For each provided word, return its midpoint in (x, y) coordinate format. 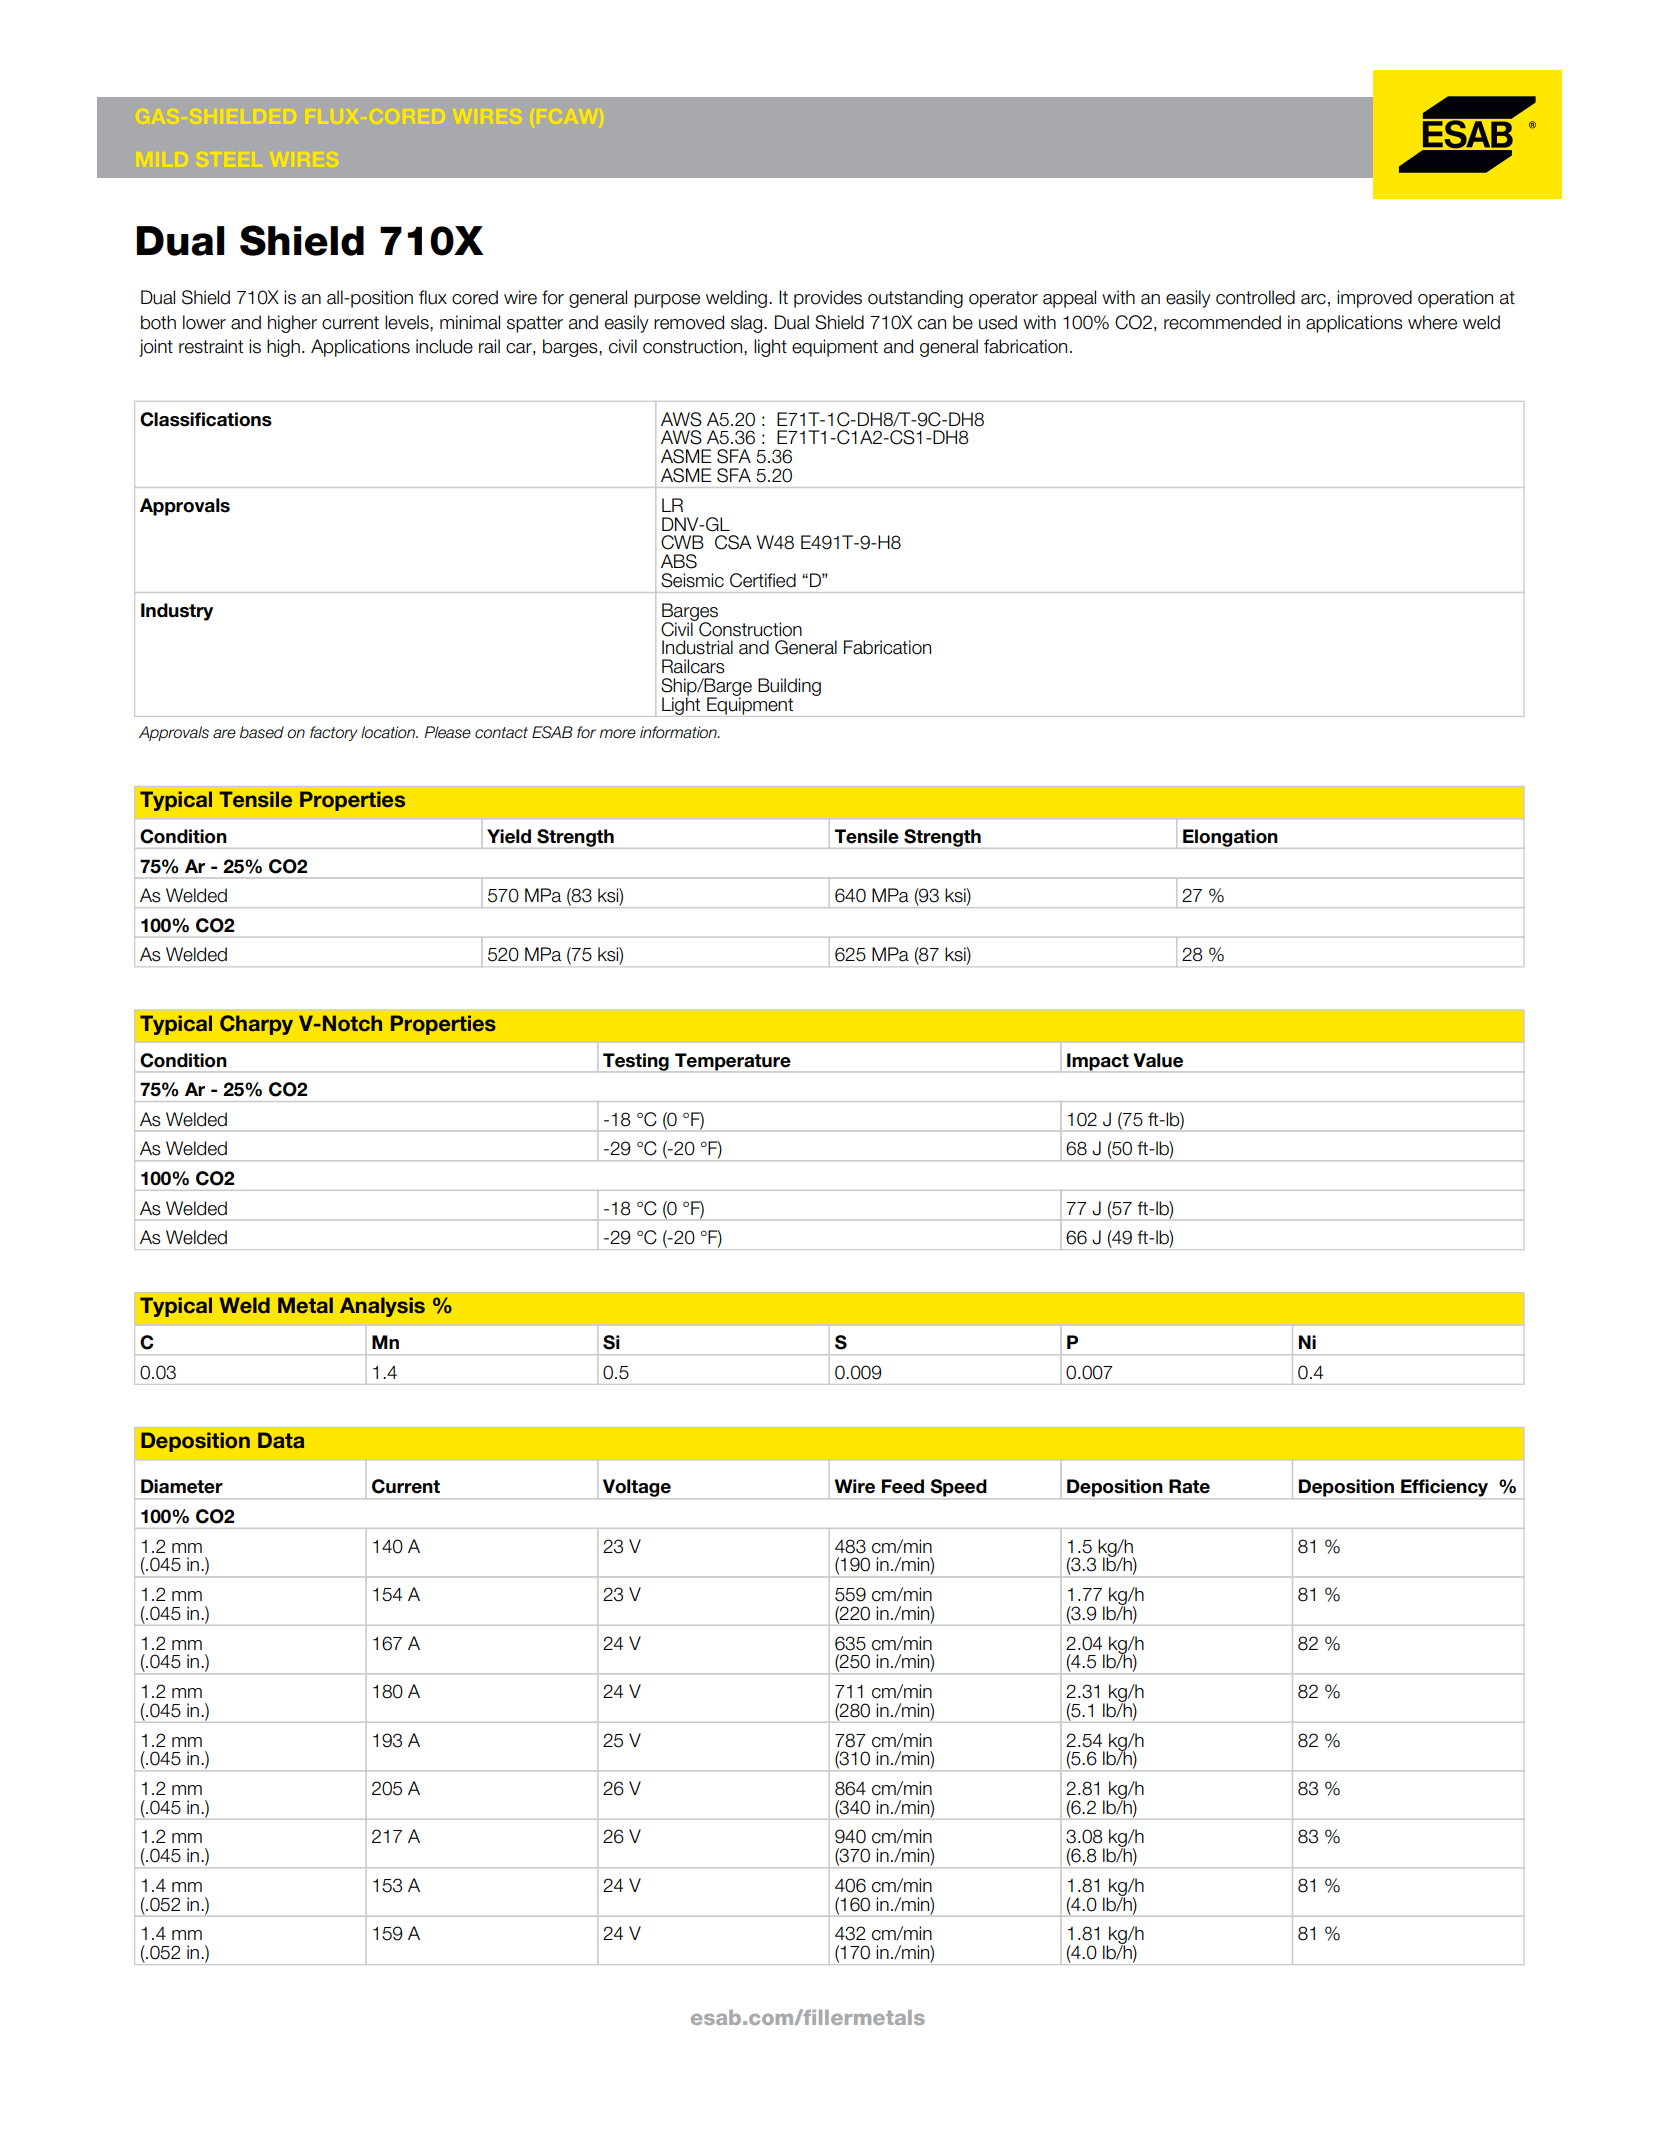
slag (748, 324)
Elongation (1230, 839)
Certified (763, 580)
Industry (177, 612)
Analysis (382, 1307)
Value (1158, 1060)
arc (1313, 299)
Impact (1098, 1062)
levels (408, 322)
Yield (509, 836)
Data (281, 1440)
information (679, 732)
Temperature (733, 1062)
